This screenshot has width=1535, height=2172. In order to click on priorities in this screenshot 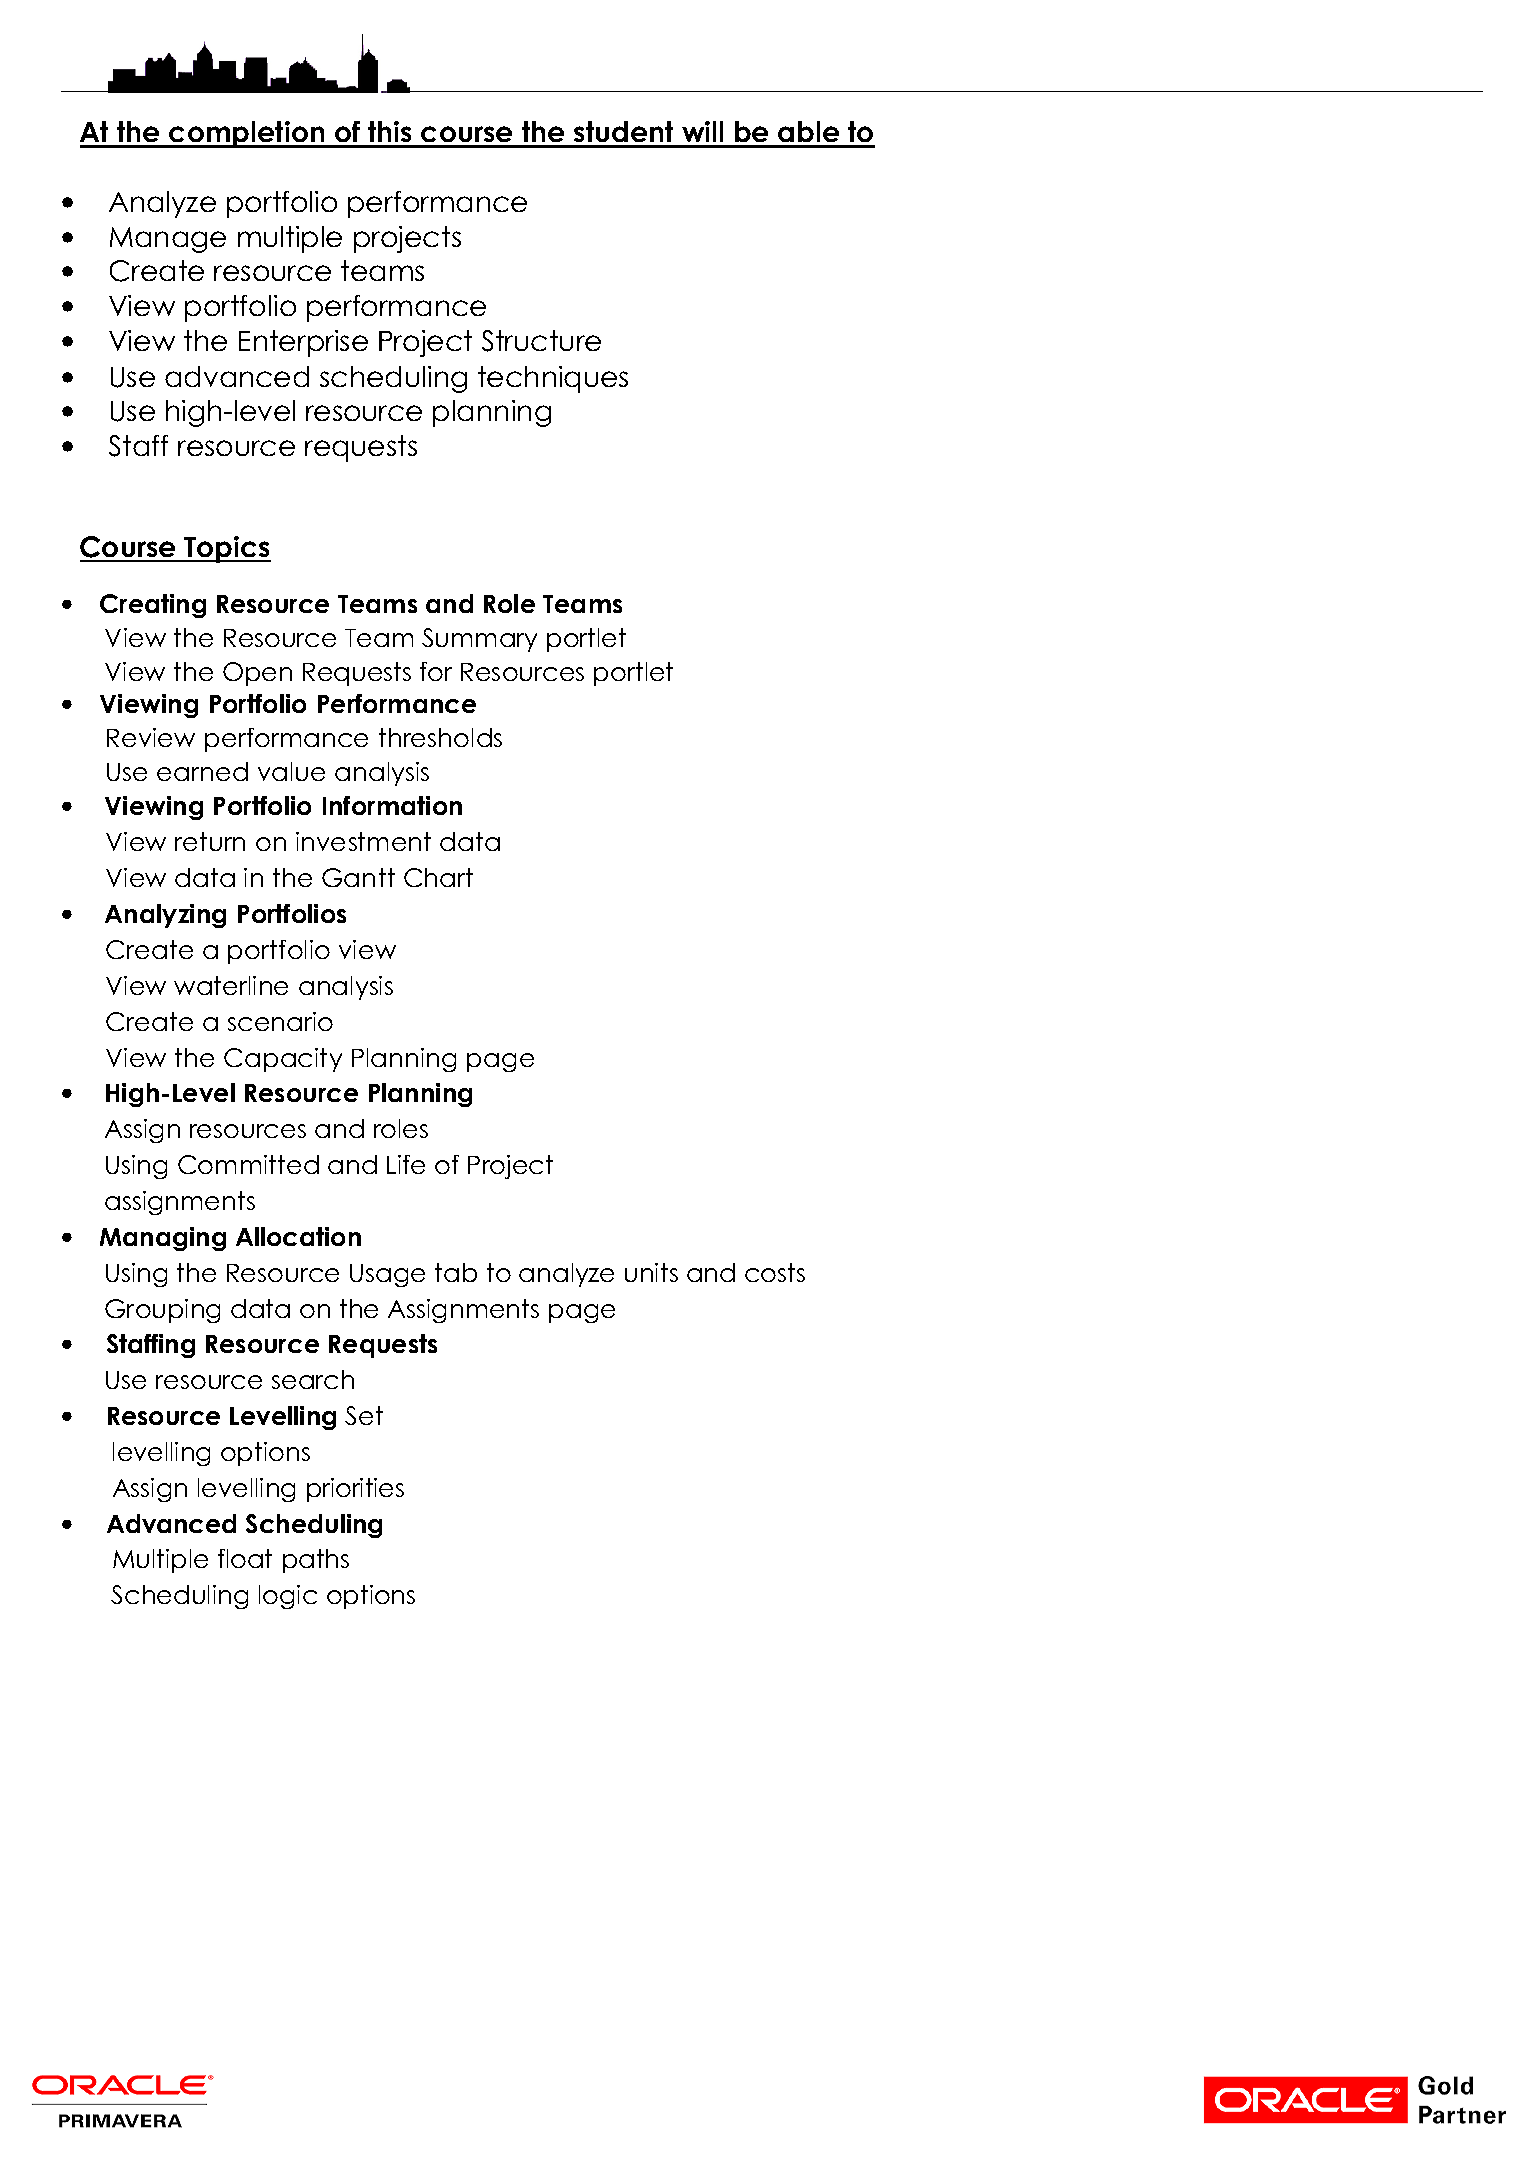, I will do `click(355, 1490)`.
